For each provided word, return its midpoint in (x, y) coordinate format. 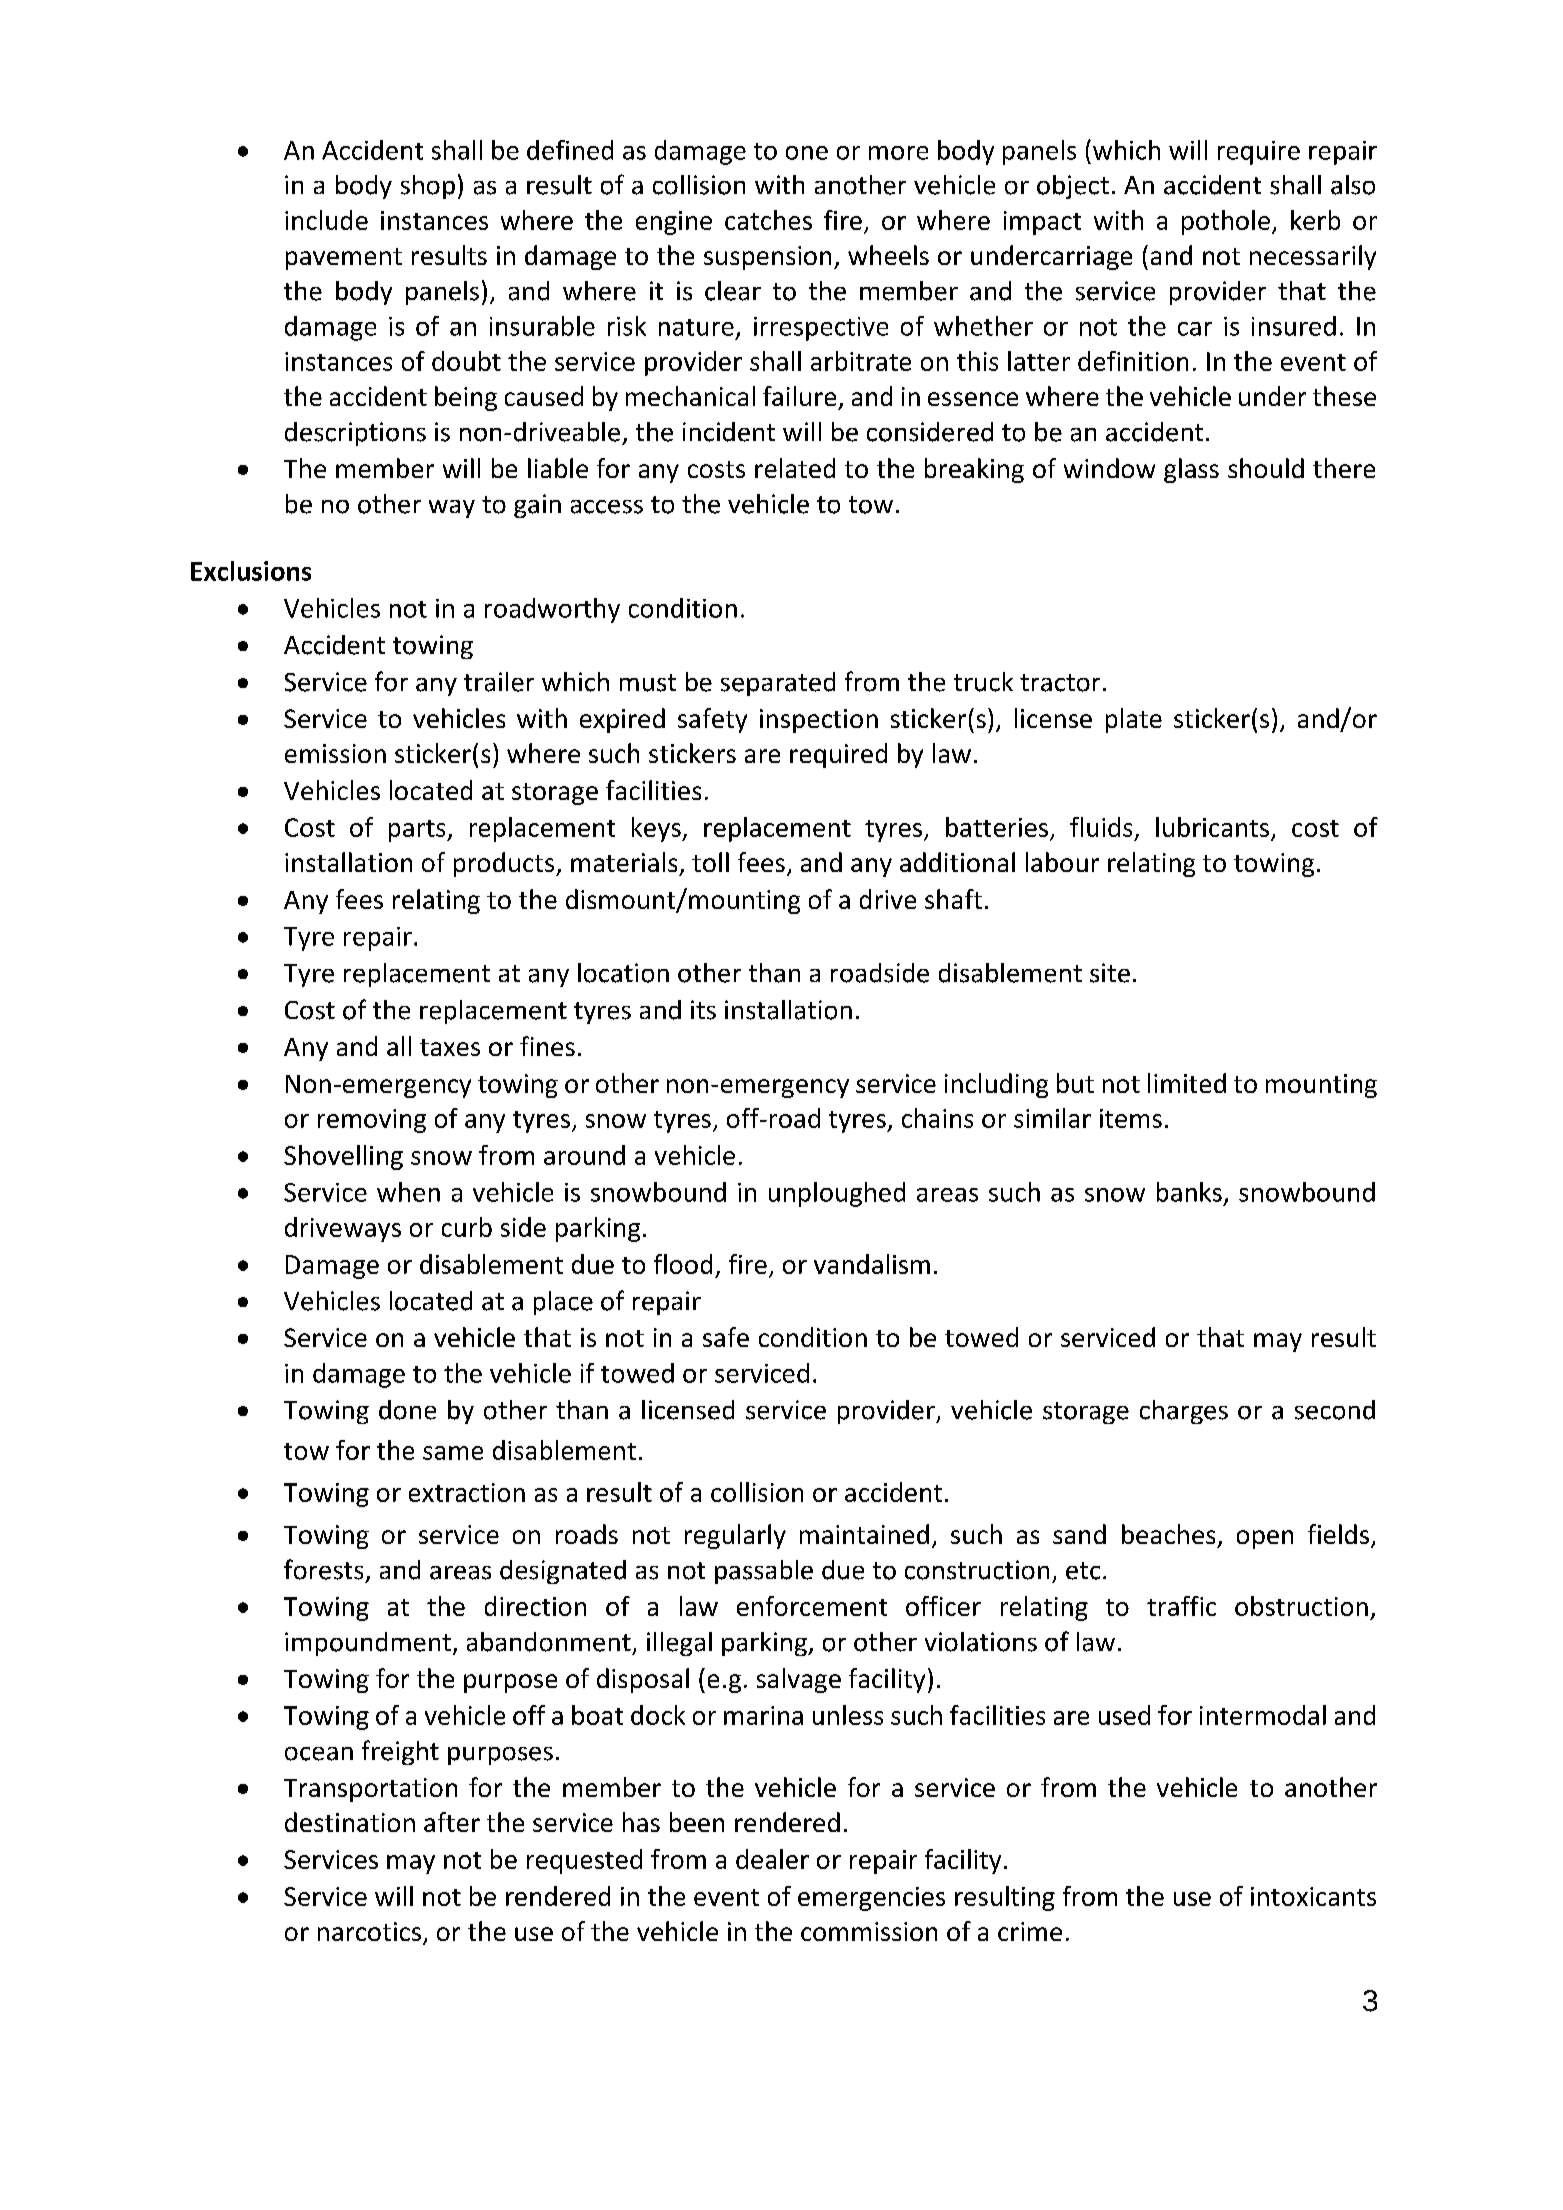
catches (768, 220)
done (407, 1410)
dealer (772, 1859)
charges (1184, 1412)
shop (428, 187)
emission (335, 753)
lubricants (1212, 827)
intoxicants (1313, 1896)
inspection (819, 721)
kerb (1315, 220)
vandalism (872, 1264)
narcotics (369, 1931)
